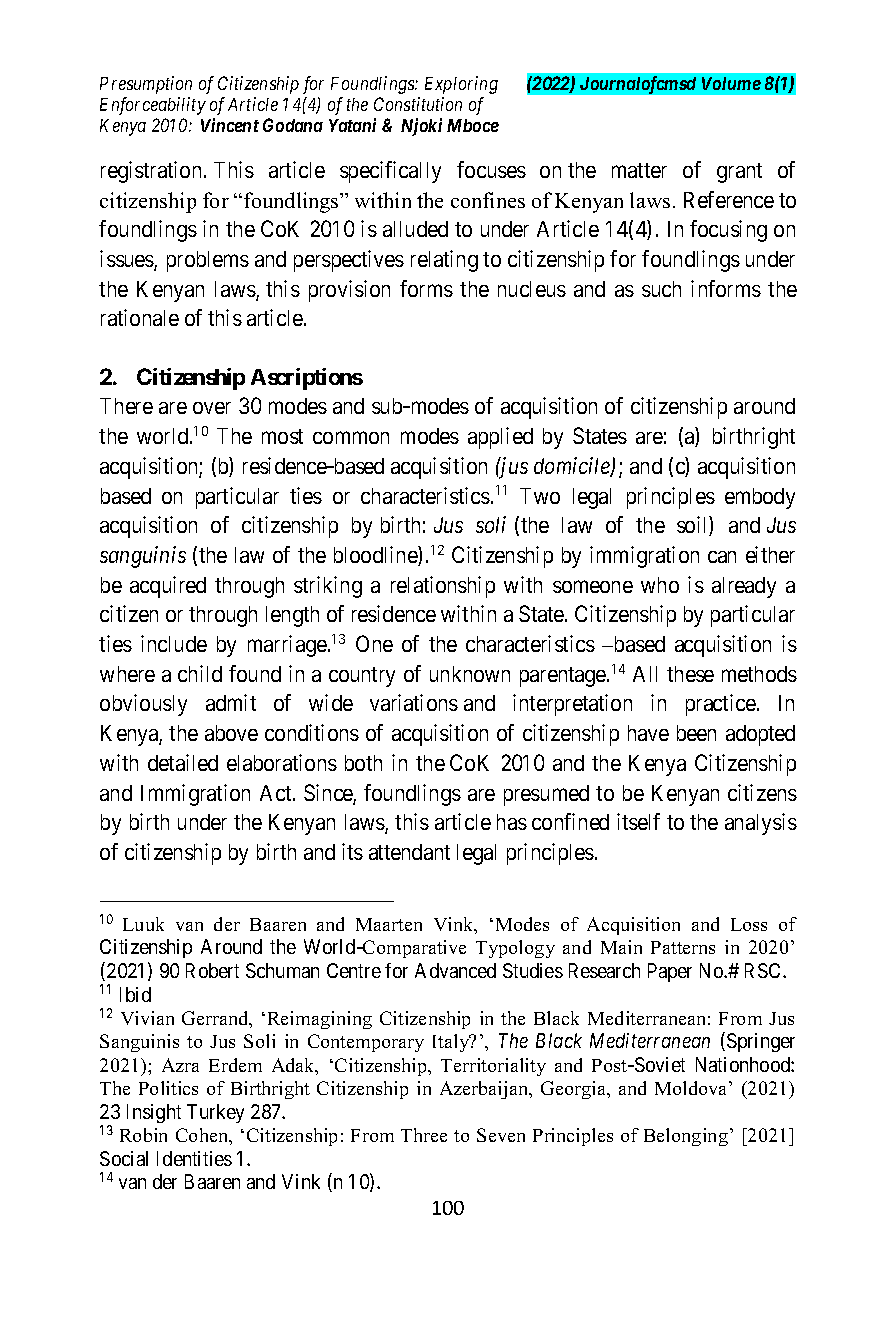 This screenshot has width=896, height=1323. What do you see at coordinates (418, 104) in the screenshot?
I see `Constitution` at bounding box center [418, 104].
